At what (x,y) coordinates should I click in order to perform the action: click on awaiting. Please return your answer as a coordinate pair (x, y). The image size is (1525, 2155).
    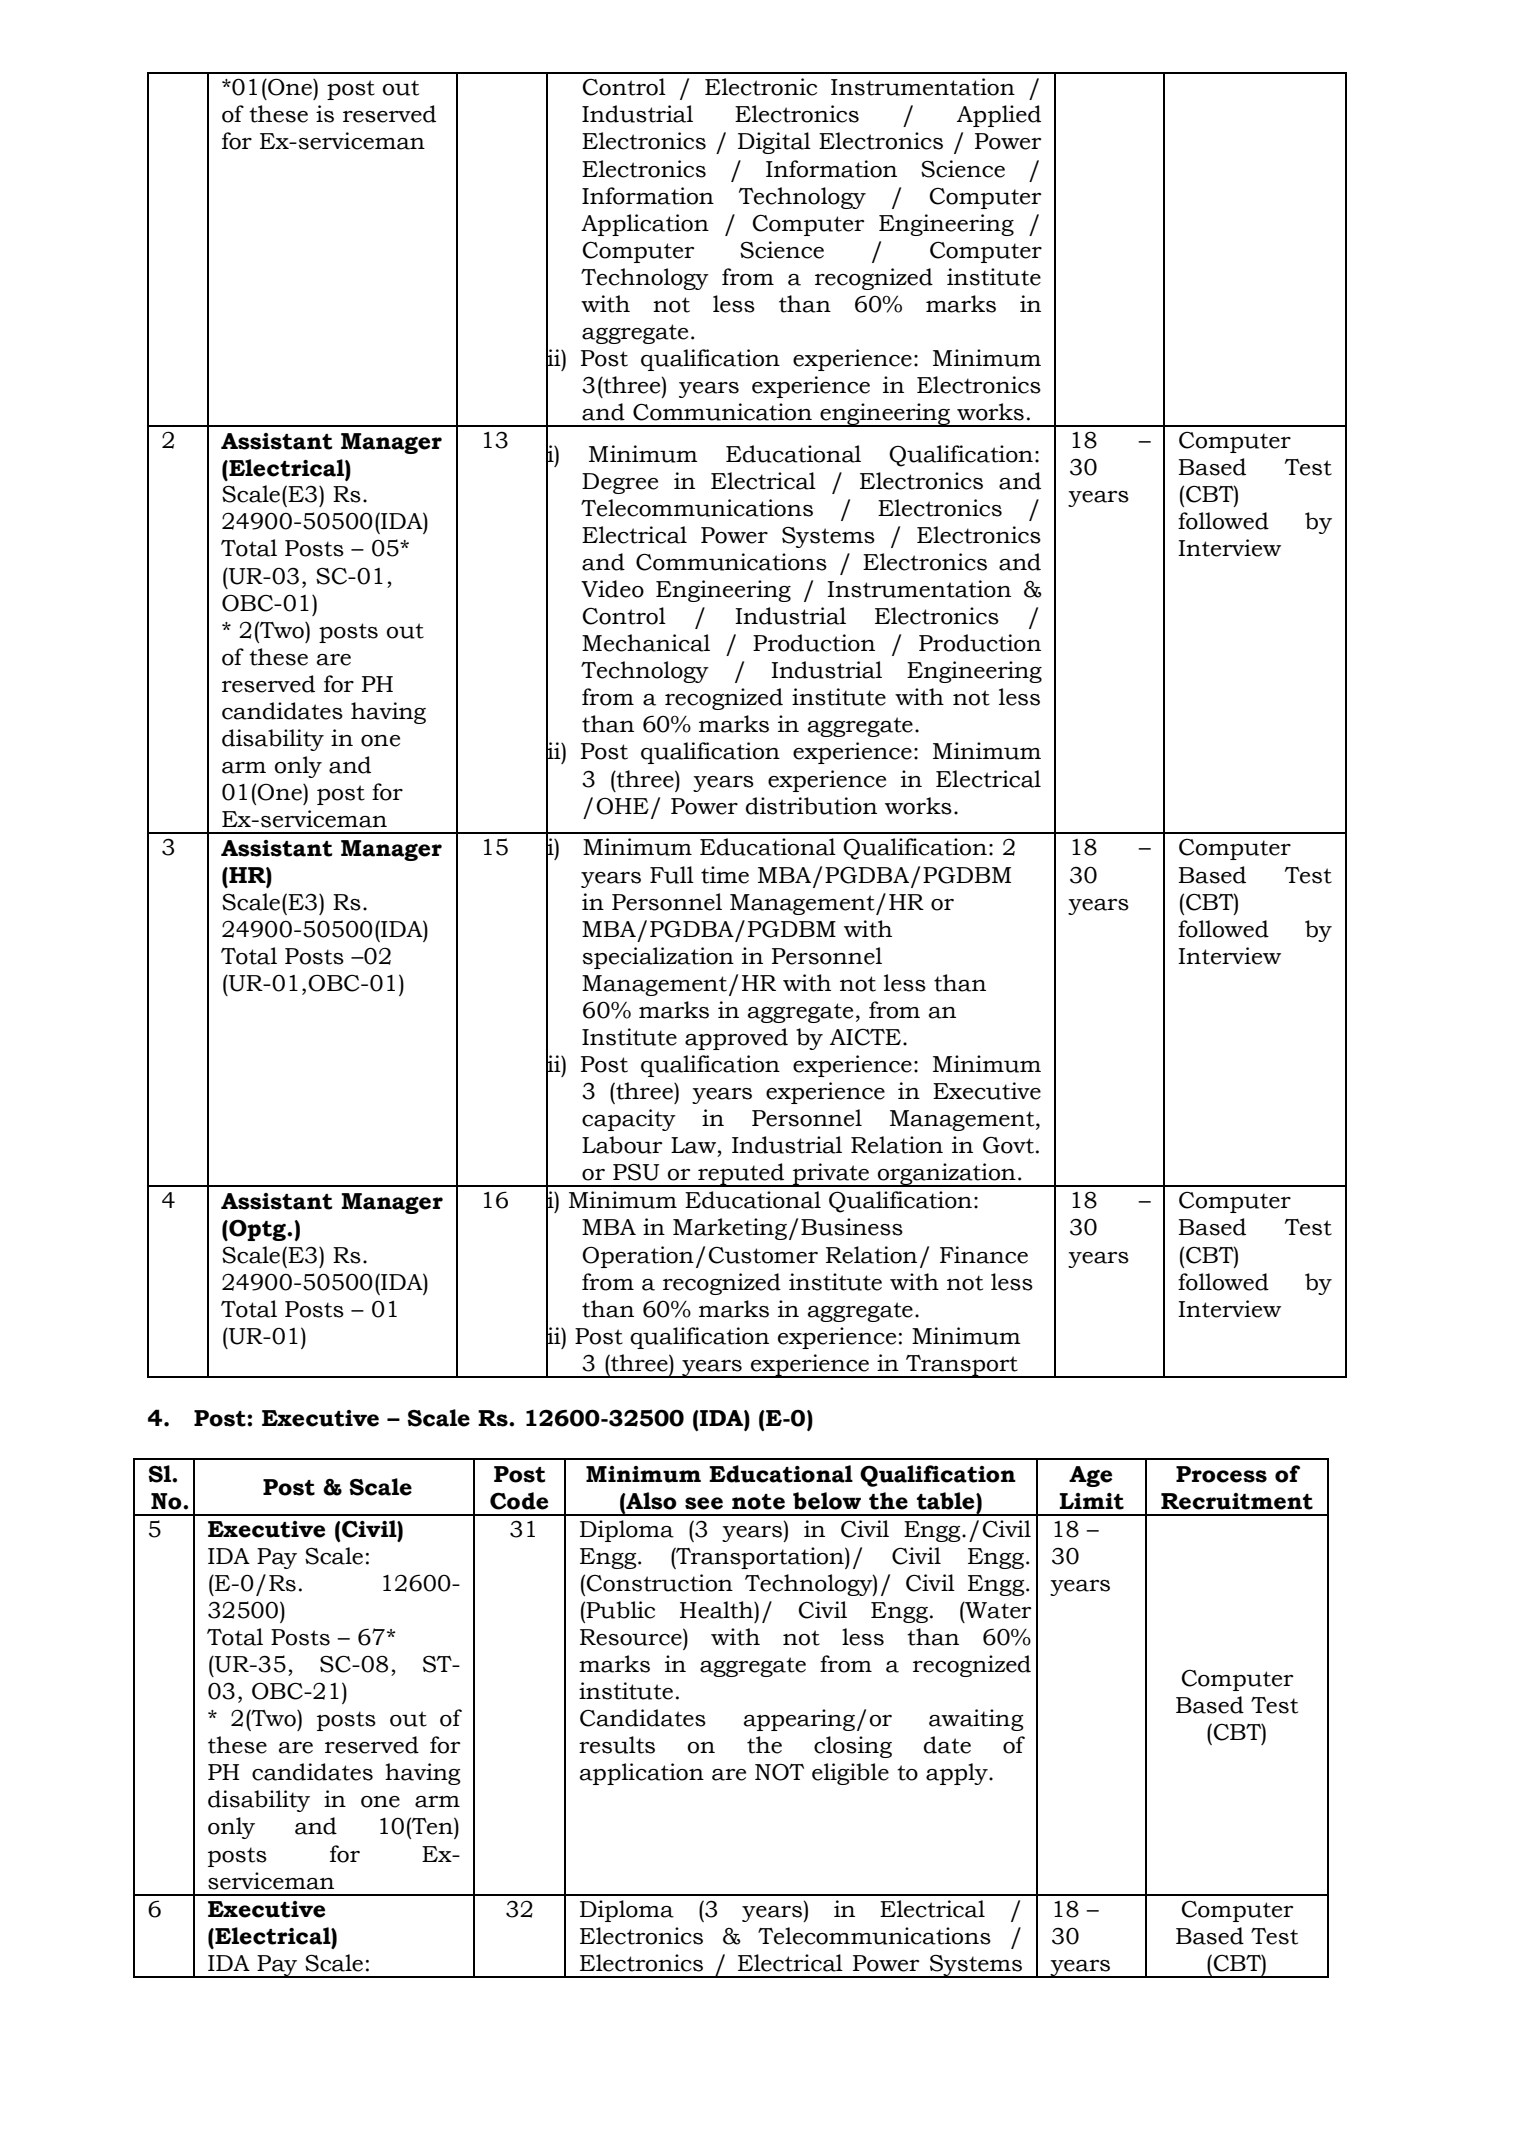
    Looking at the image, I should click on (976, 1720).
